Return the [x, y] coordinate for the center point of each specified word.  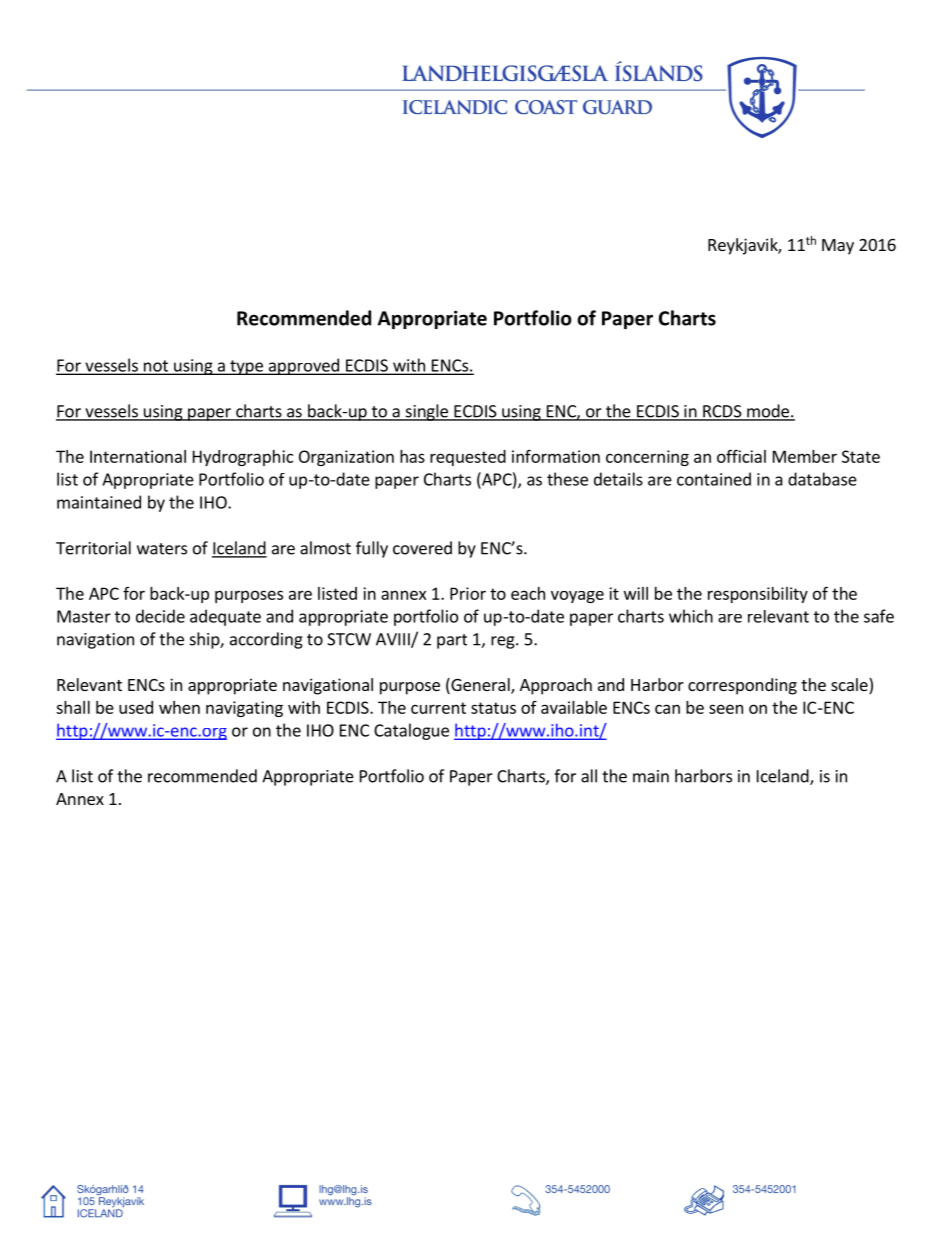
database [822, 479]
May [838, 247]
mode [768, 412]
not [156, 367]
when [179, 707]
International [138, 456]
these [567, 479]
